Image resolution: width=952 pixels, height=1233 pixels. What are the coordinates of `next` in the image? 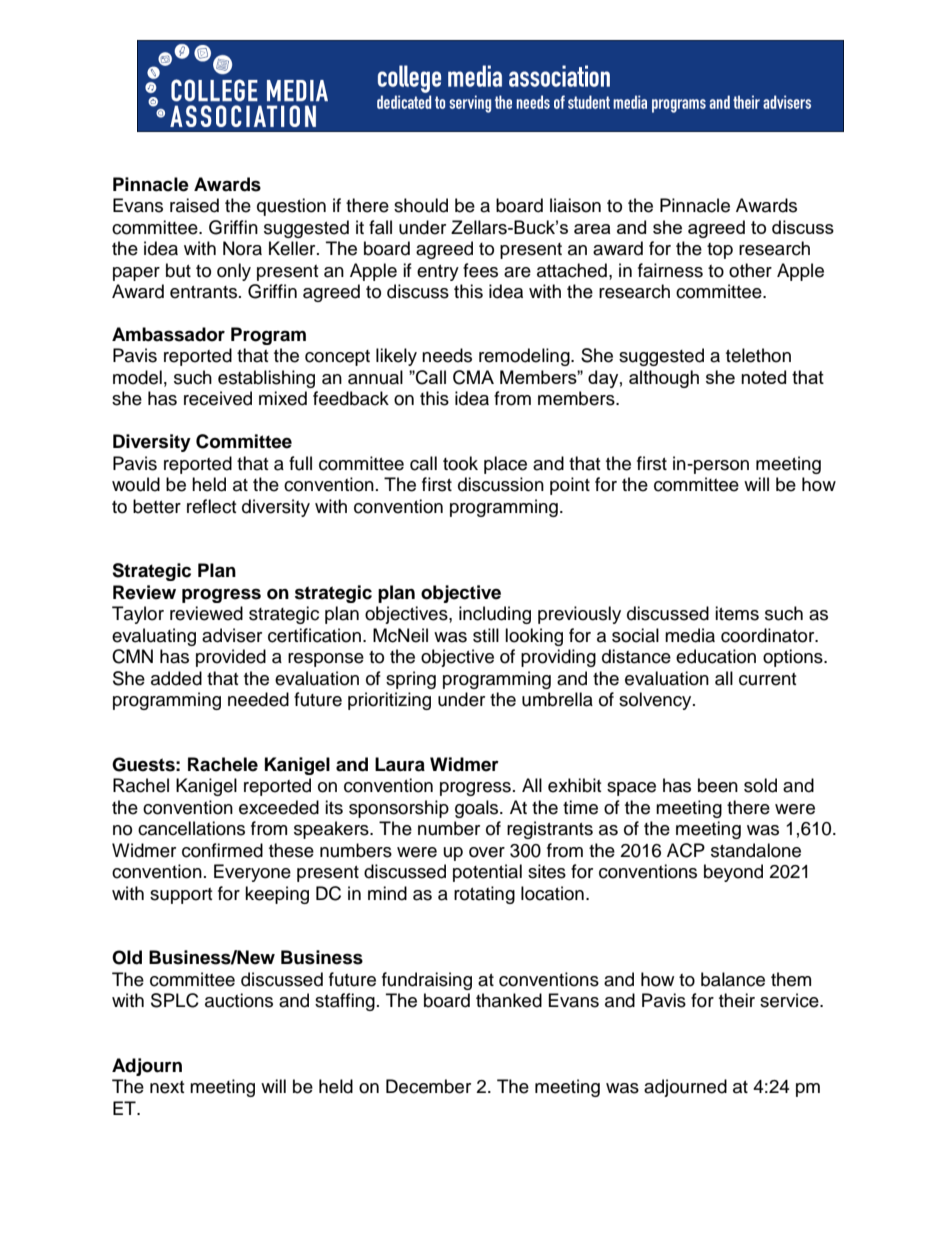 It's located at (167, 1087).
